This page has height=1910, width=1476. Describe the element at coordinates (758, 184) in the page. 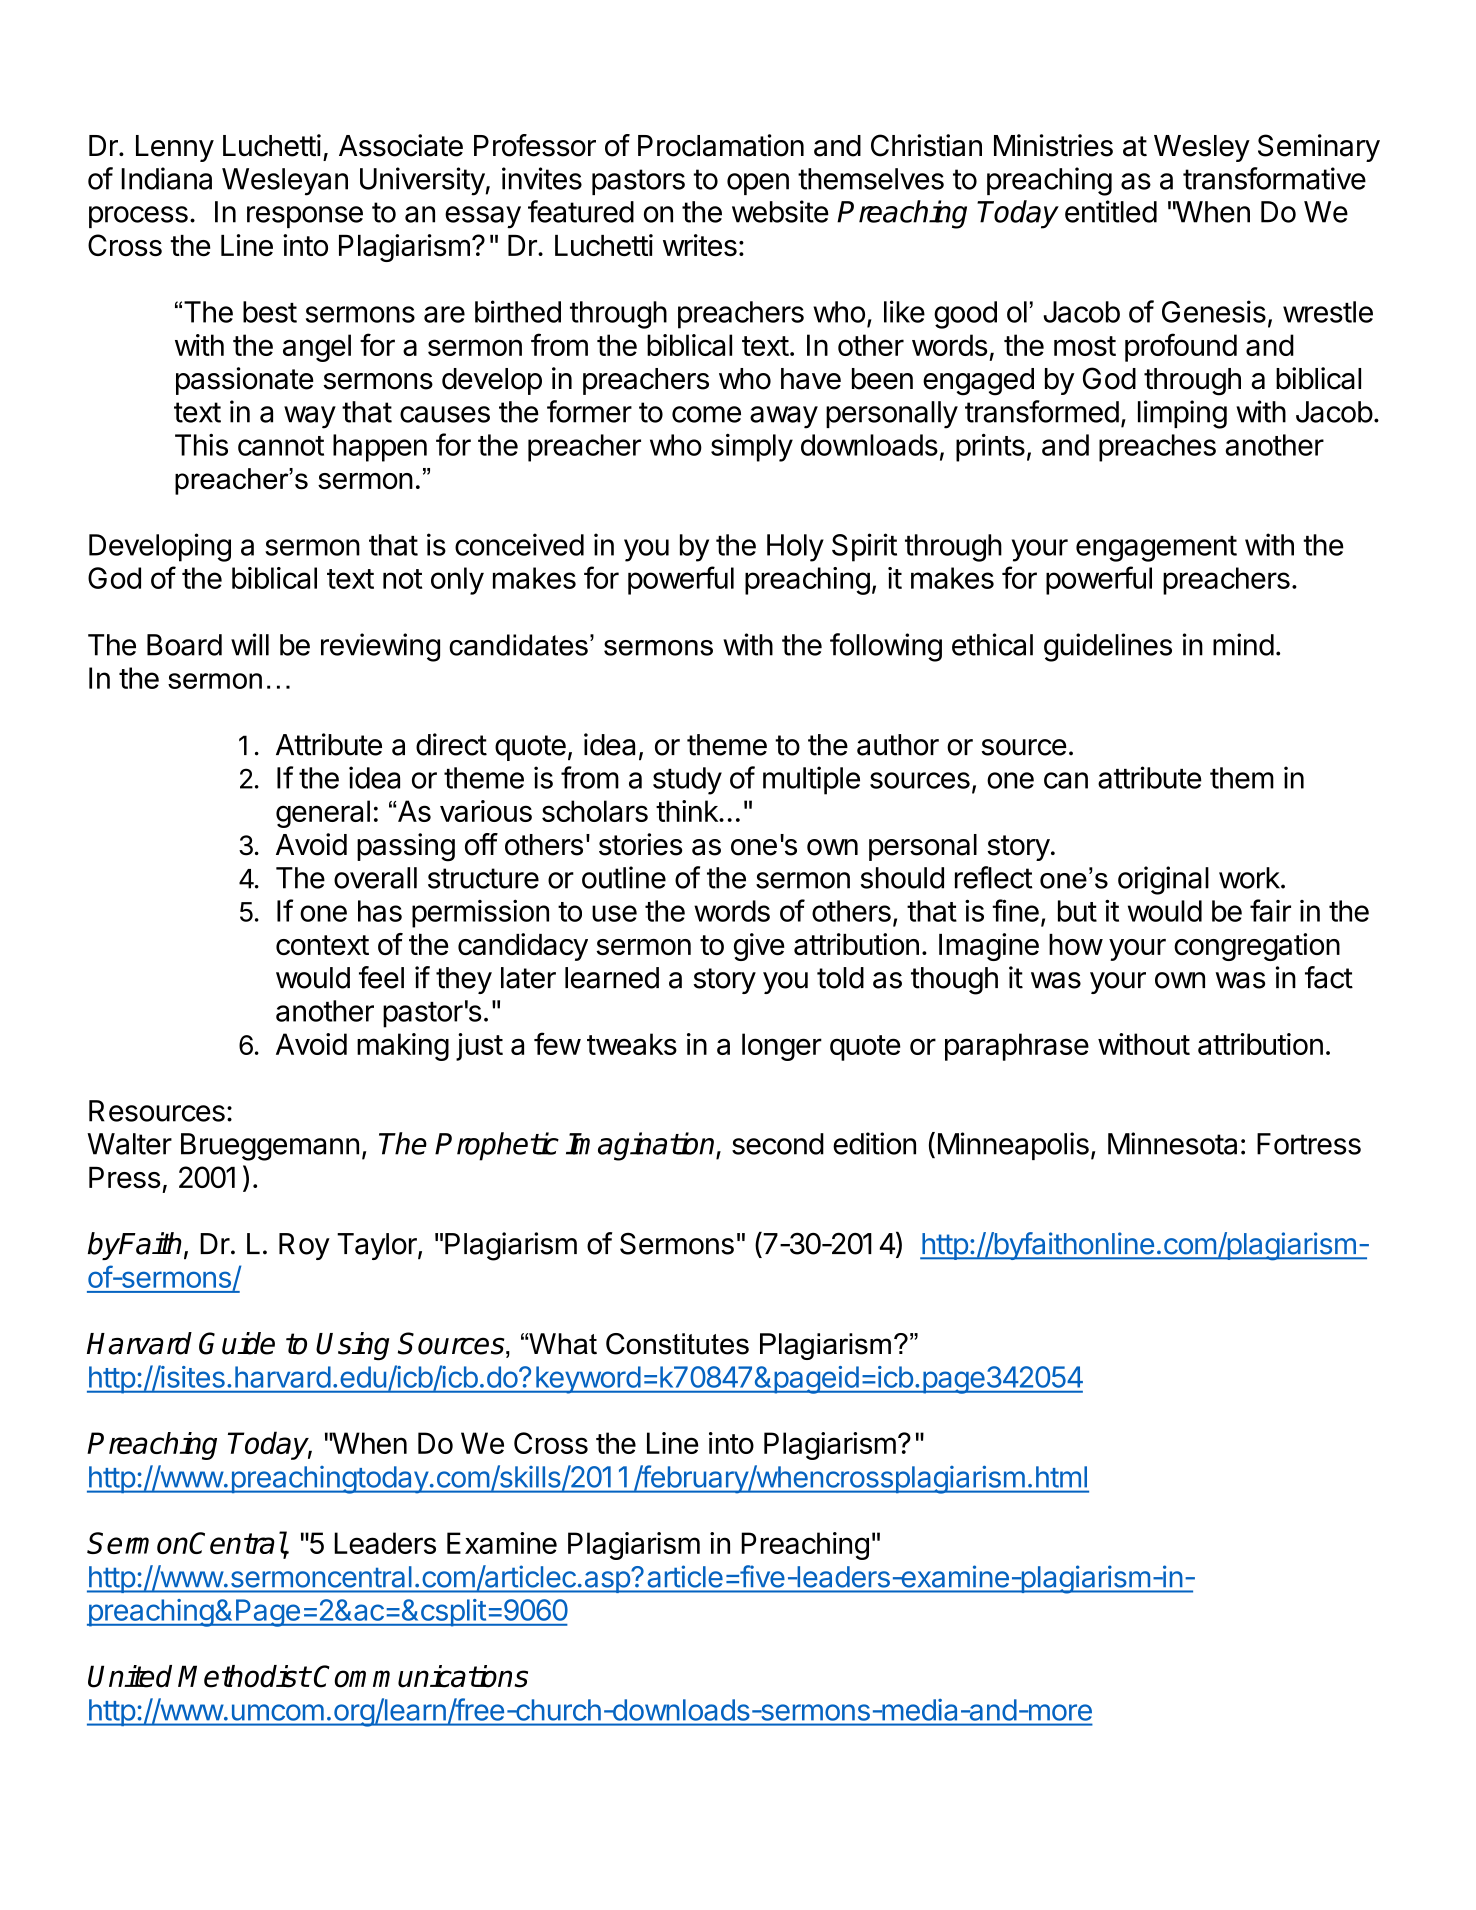

I see `open` at that location.
